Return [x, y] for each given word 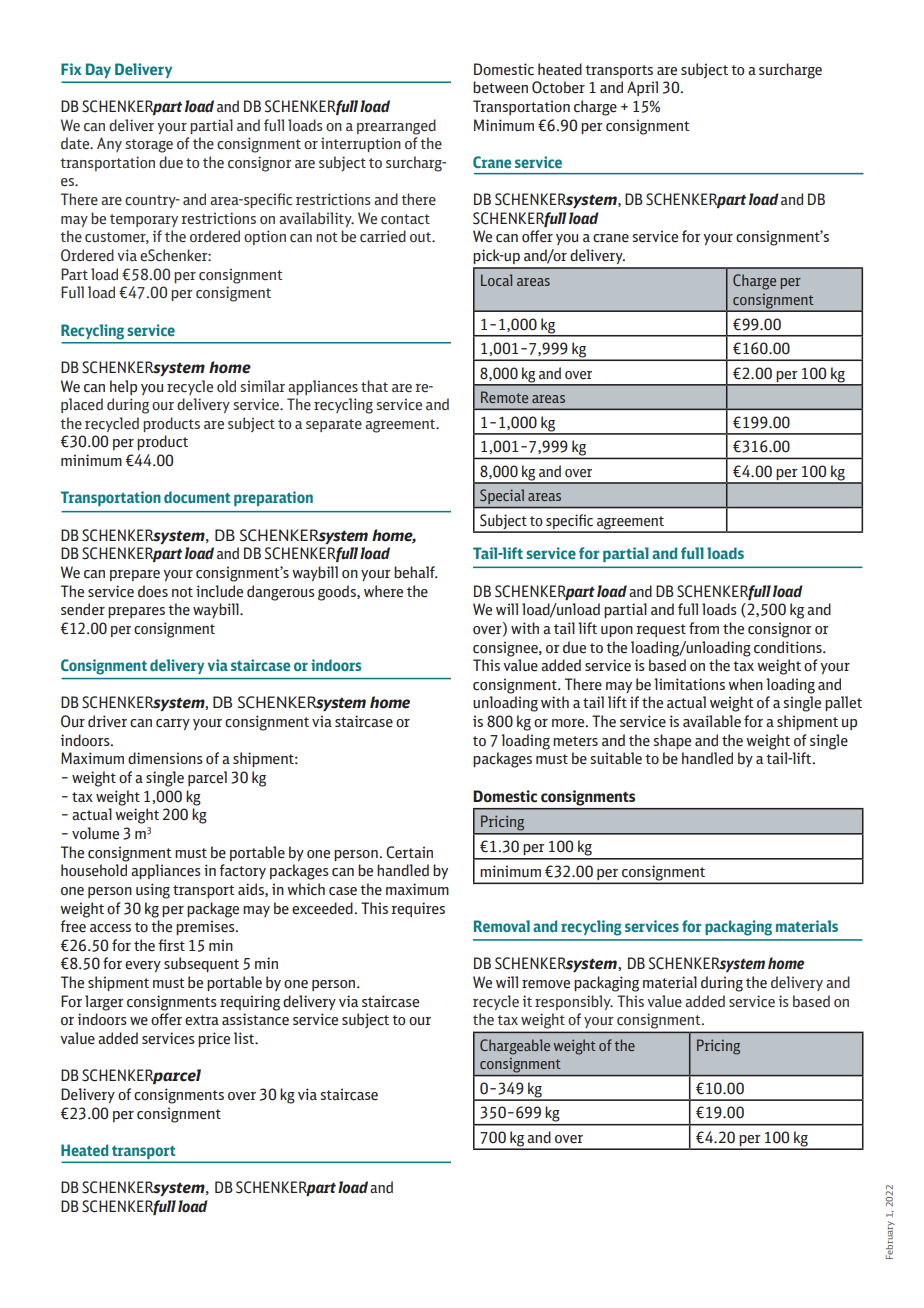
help [123, 387]
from [704, 628]
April [642, 88]
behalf [415, 572]
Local [496, 280]
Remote [504, 397]
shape [672, 741]
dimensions [165, 758]
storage [149, 146]
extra [202, 1020]
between [500, 87]
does [153, 591]
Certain [409, 852]
